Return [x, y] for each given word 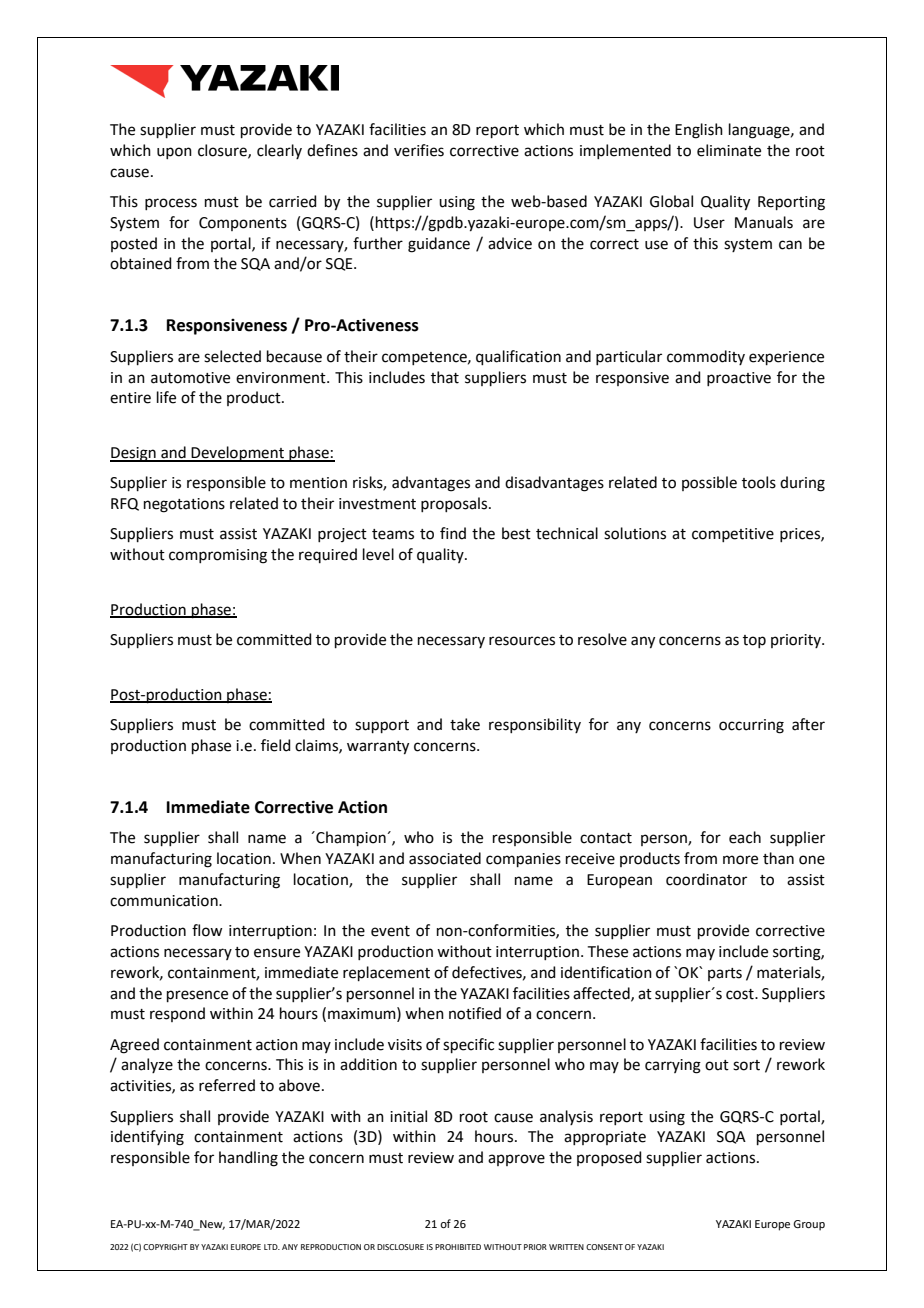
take [465, 724]
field [276, 745]
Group [809, 1225]
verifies [419, 150]
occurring [751, 726]
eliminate [729, 150]
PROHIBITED [458, 1247]
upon [174, 153]
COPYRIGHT [165, 1247]
